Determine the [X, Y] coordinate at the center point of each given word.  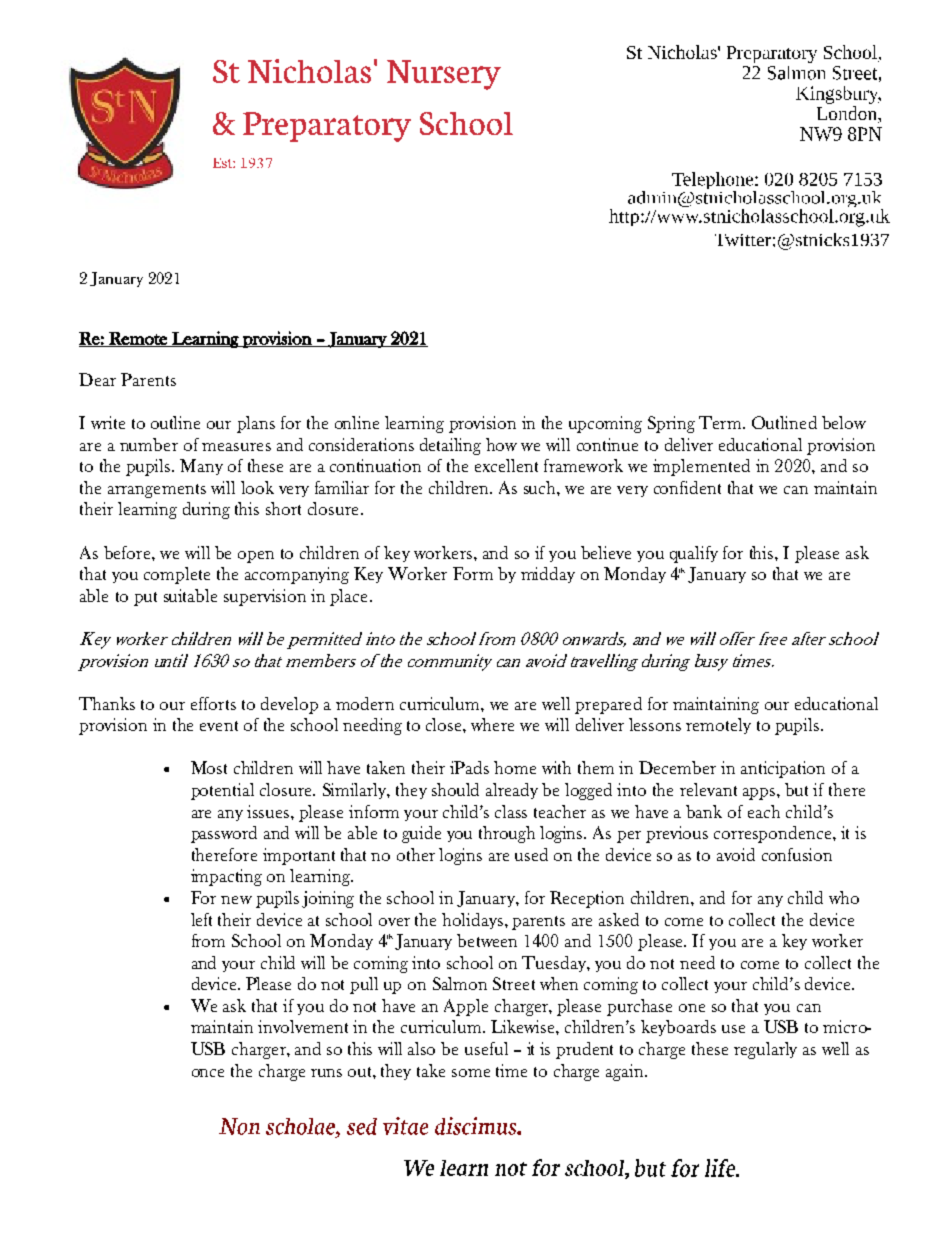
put [145, 599]
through [507, 834]
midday [548, 575]
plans [256, 424]
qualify [694, 554]
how [501, 444]
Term [721, 422]
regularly [765, 1050]
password [224, 834]
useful [486, 1048]
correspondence [774, 834]
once [208, 1073]
